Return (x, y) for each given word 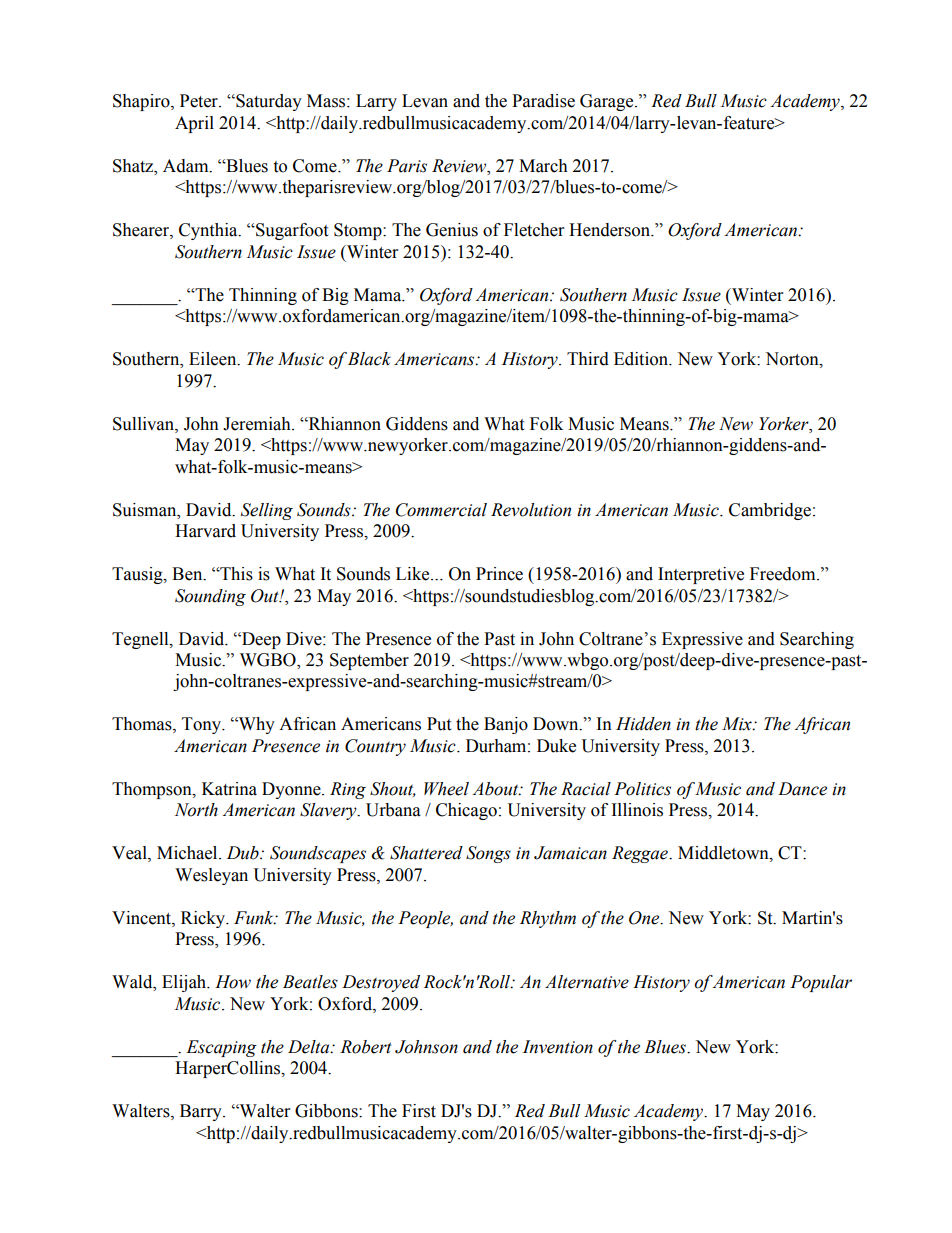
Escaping (221, 1048)
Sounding (210, 597)
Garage (608, 102)
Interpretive (701, 575)
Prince (499, 574)
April (194, 124)
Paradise (543, 101)
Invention (558, 1047)
